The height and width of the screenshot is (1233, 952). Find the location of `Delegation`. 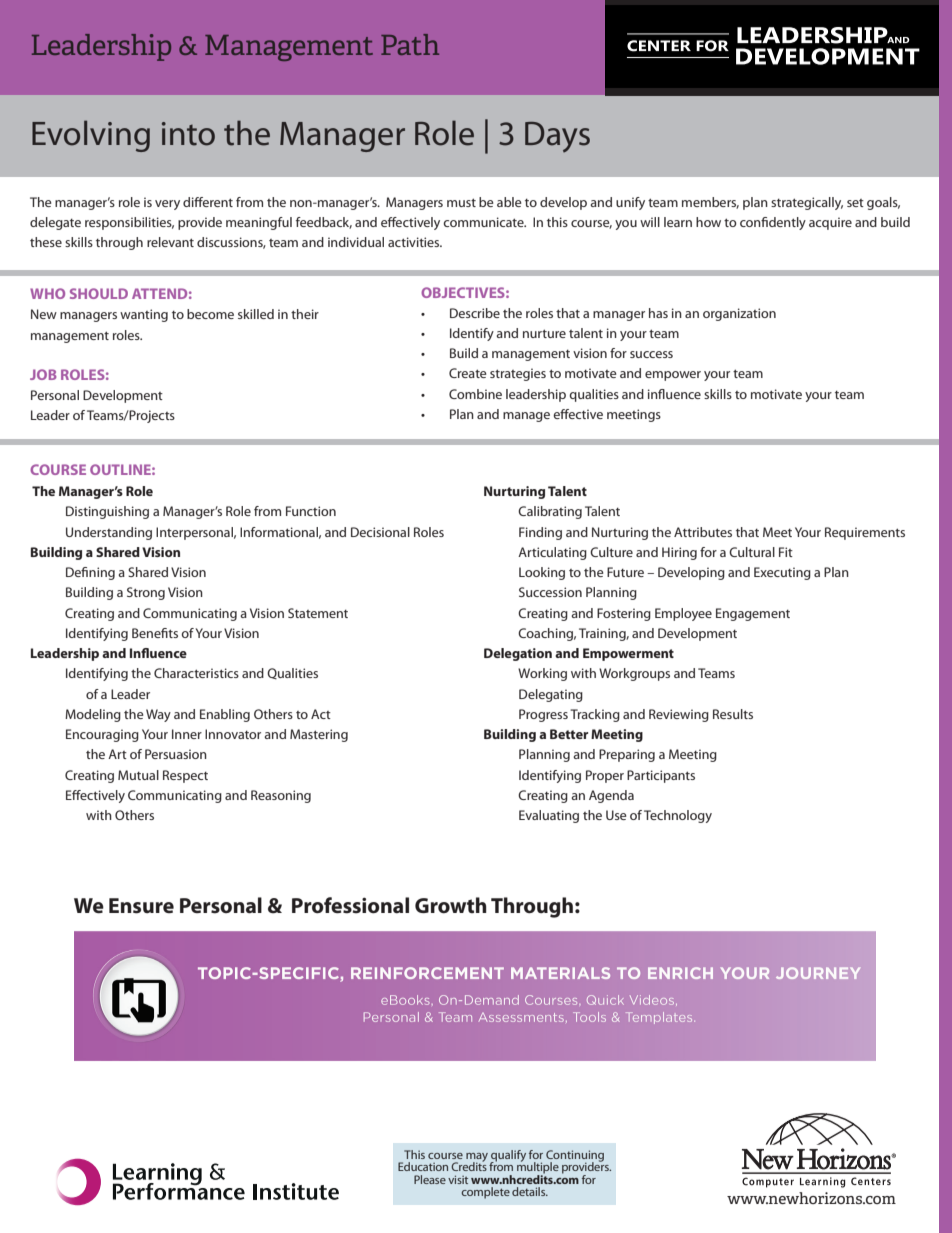

Delegation is located at coordinates (518, 654).
